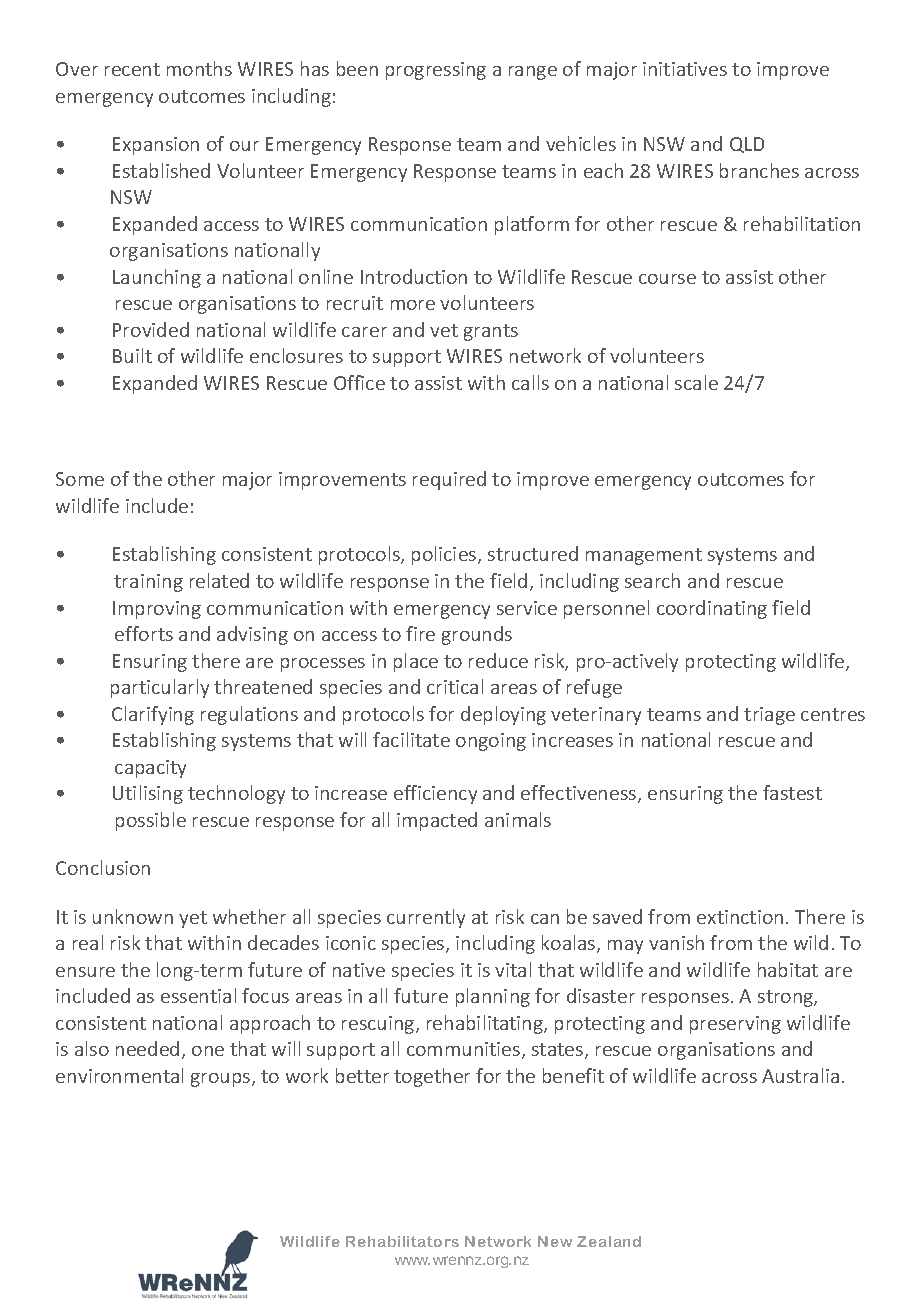 Image resolution: width=924 pixels, height=1308 pixels. What do you see at coordinates (132, 355) in the page?
I see `Built` at bounding box center [132, 355].
